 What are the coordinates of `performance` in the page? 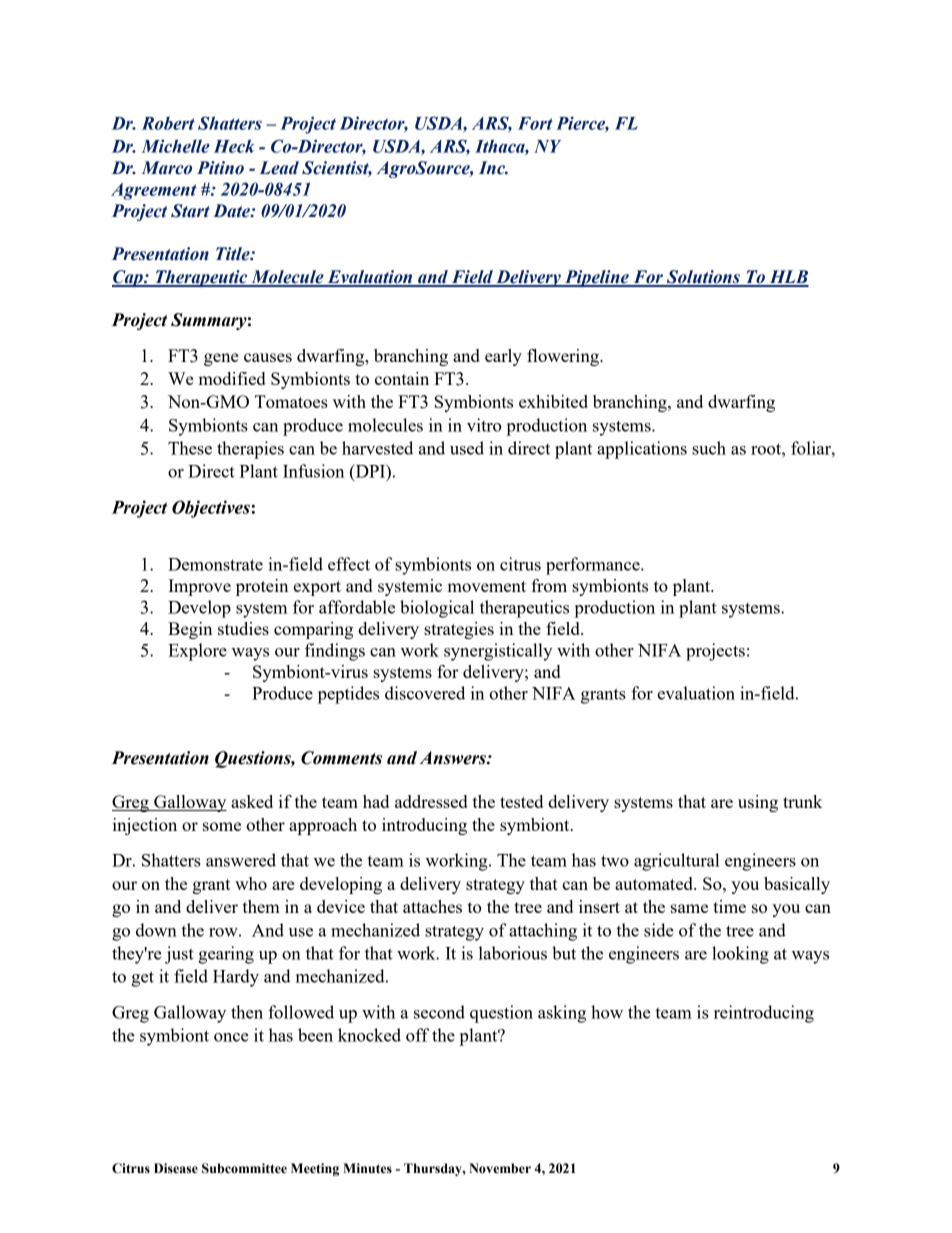 It's located at (594, 566).
